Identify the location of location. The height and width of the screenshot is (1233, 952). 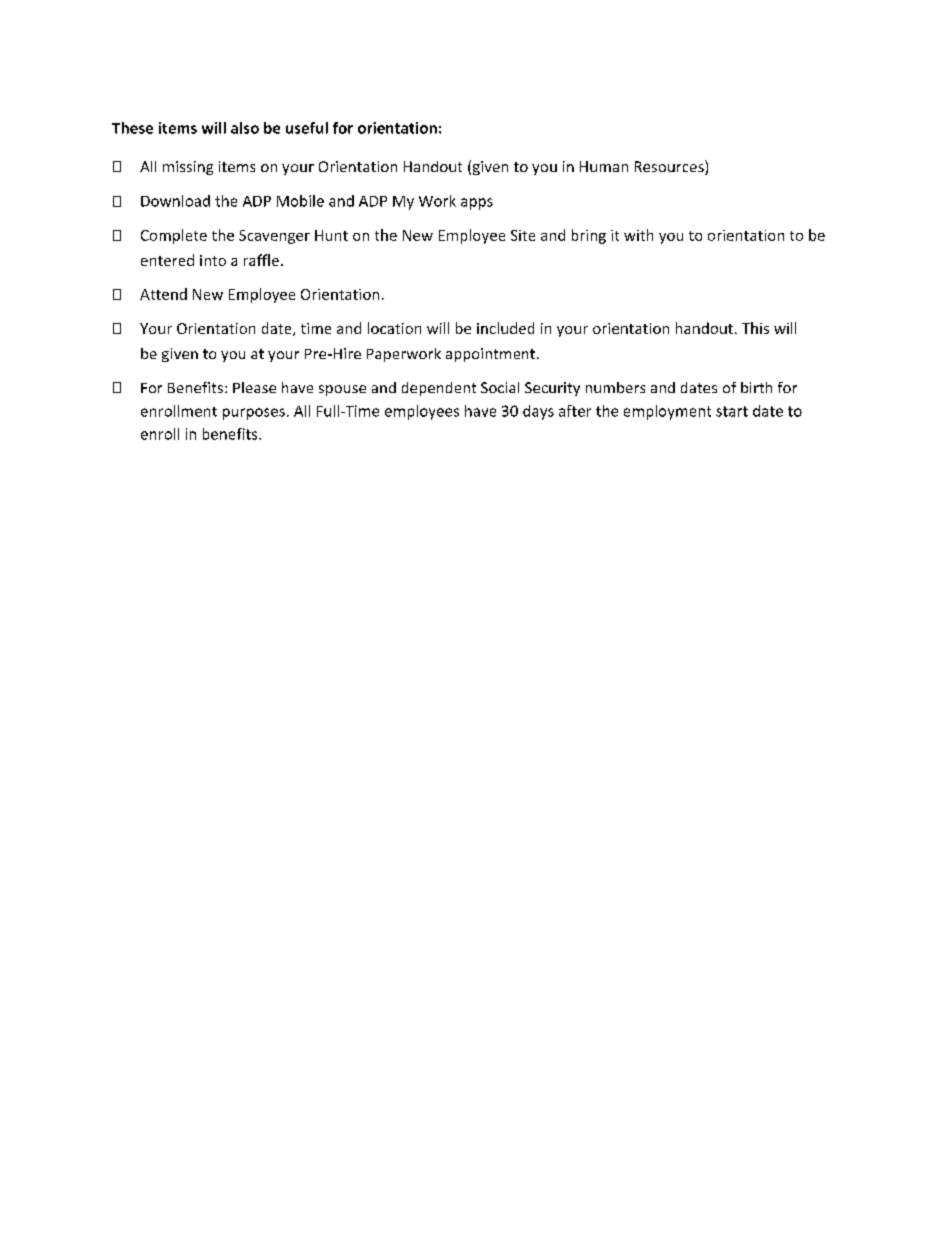
(394, 328).
